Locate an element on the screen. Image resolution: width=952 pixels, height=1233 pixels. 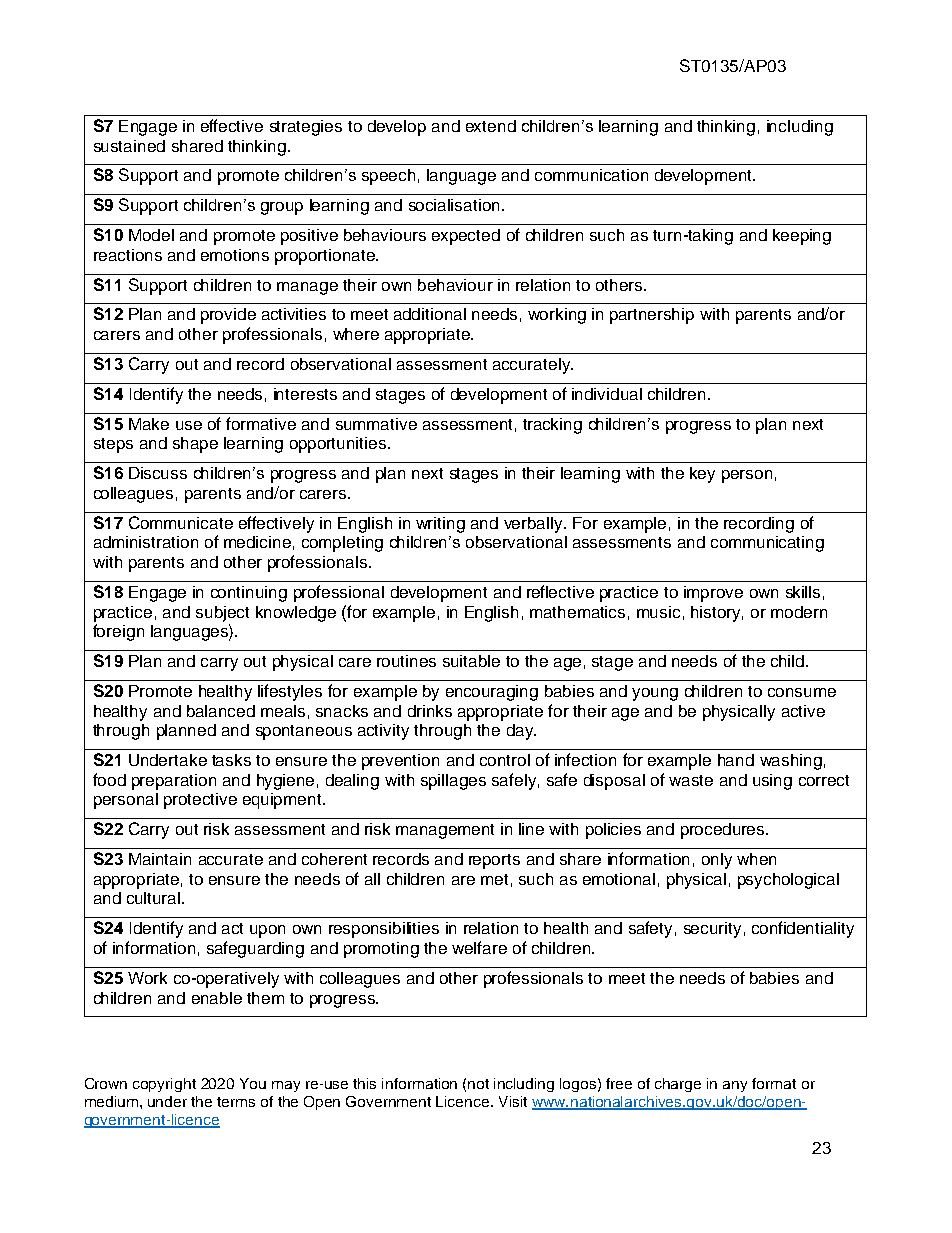
summative is located at coordinates (376, 424).
